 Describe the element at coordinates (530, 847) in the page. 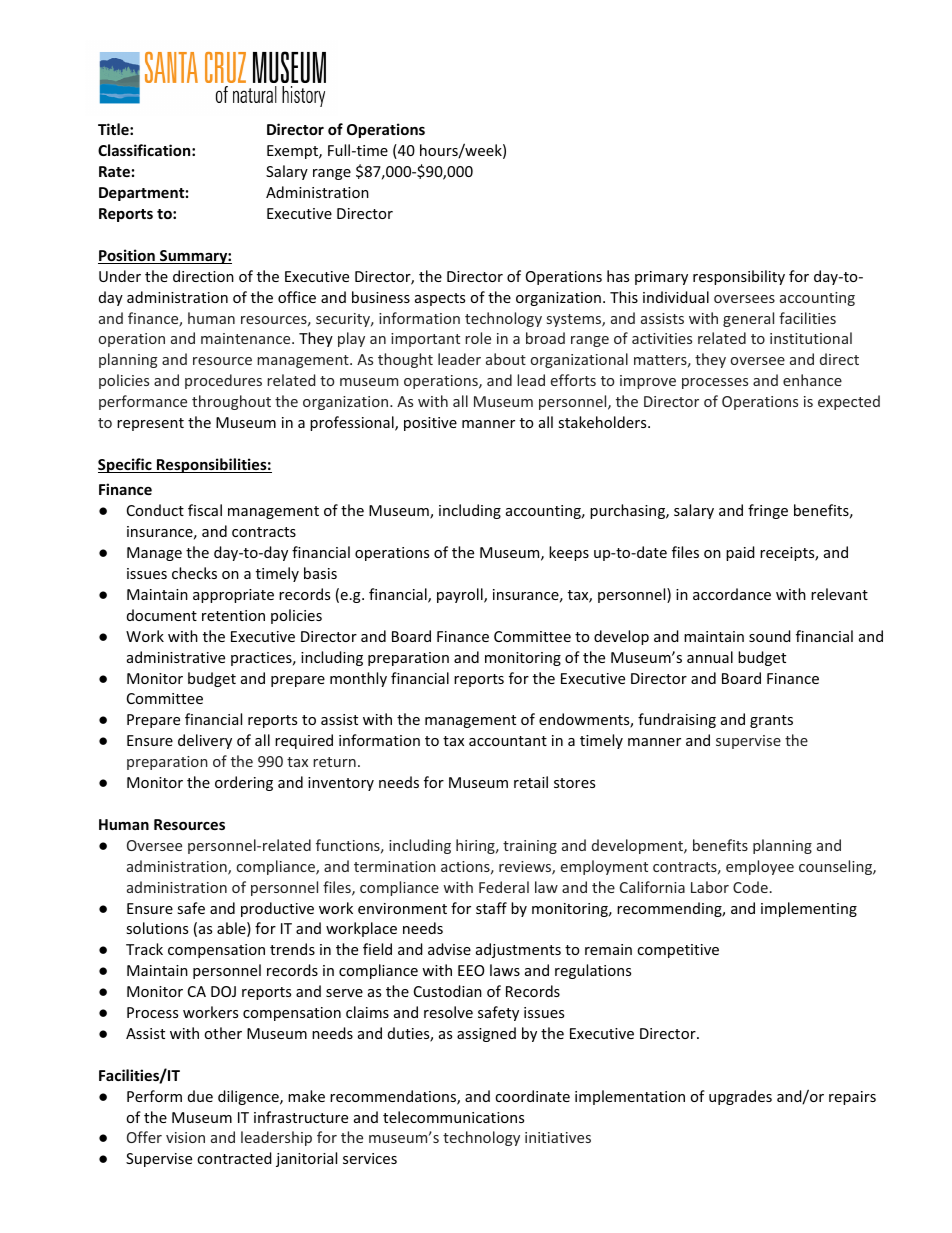

I see `training` at that location.
